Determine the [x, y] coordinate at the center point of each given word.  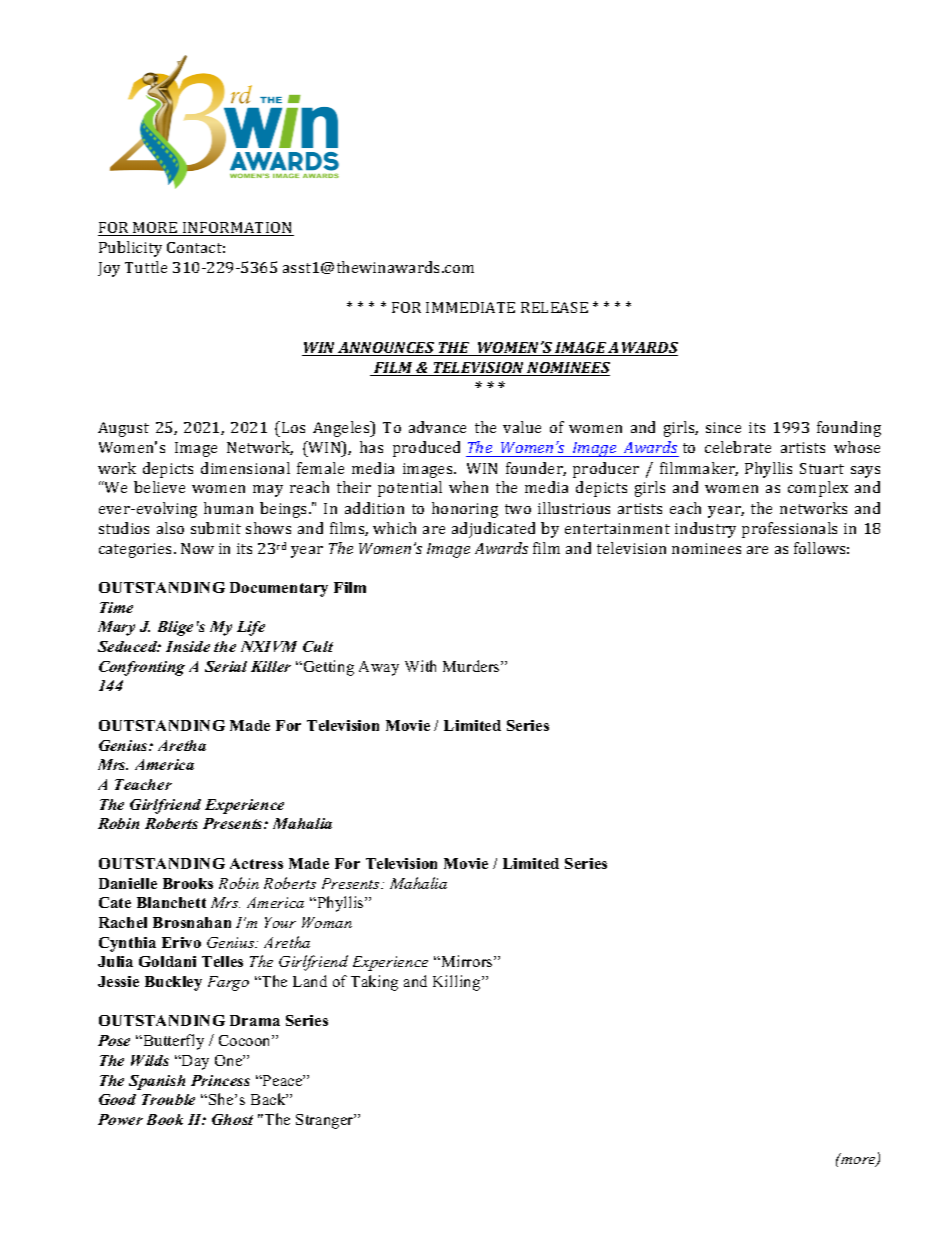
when [468, 487]
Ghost [232, 1119]
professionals [789, 530]
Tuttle [146, 267]
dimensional [245, 468]
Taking [374, 983]
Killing [458, 983]
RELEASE [554, 307]
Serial [226, 666]
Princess [220, 1080]
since [723, 427]
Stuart [822, 468]
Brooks [188, 883]
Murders [472, 666]
